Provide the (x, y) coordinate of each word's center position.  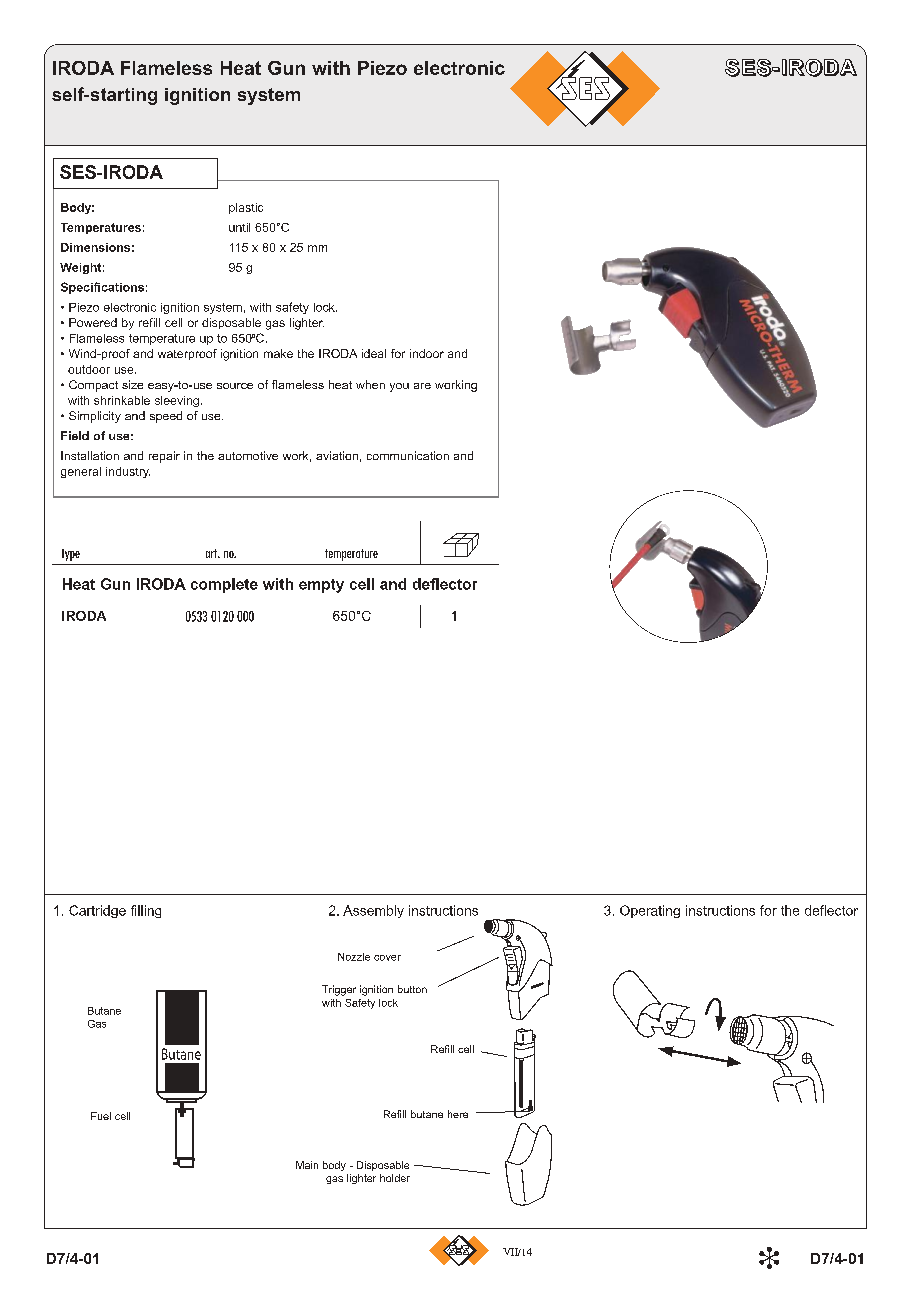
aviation (337, 455)
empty (321, 586)
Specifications (102, 288)
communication (408, 455)
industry (128, 472)
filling (146, 911)
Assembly (373, 911)
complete (224, 585)
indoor (427, 353)
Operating (650, 911)
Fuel (101, 1116)
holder (395, 1178)
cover (387, 958)
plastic (246, 208)
